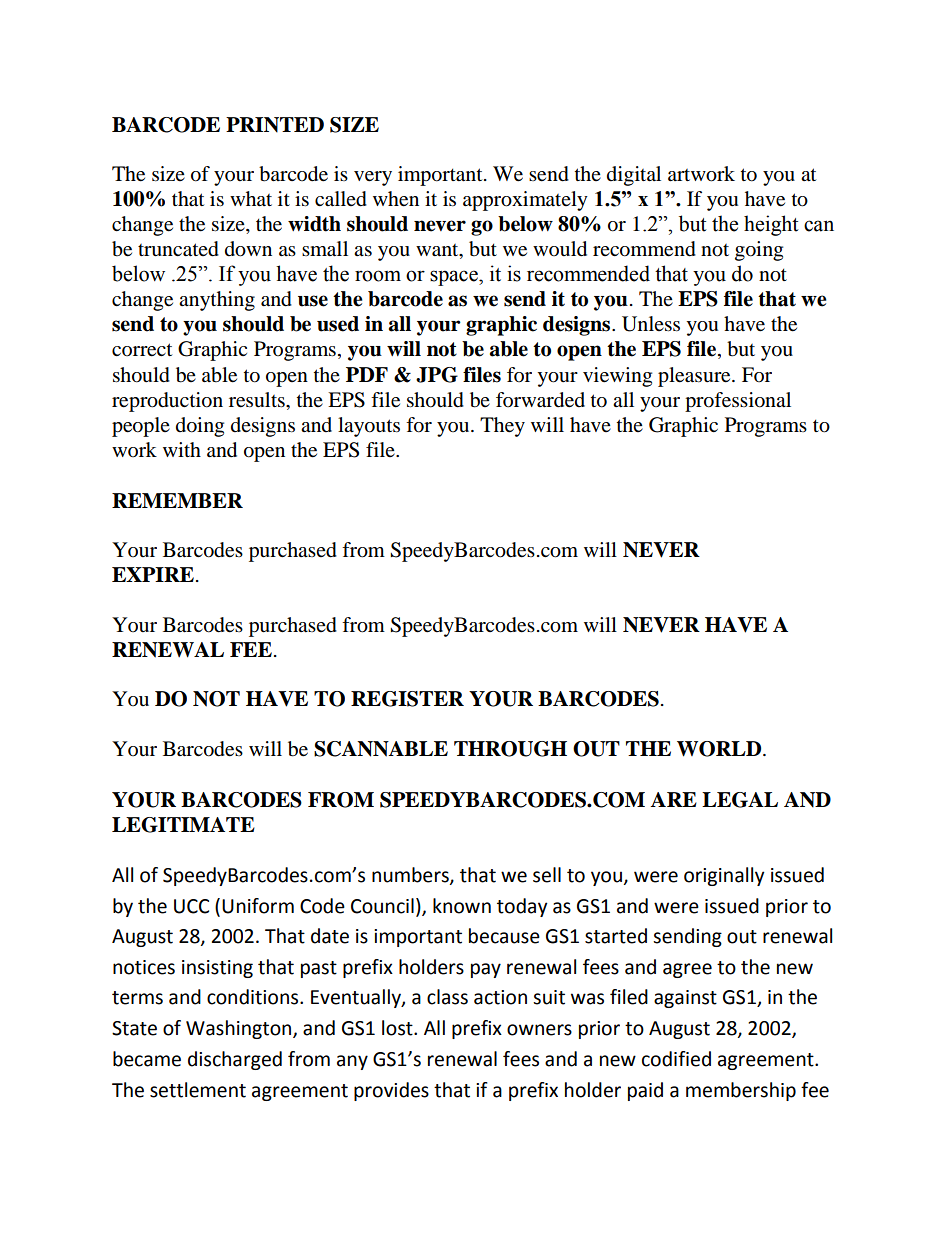 The width and height of the image is (952, 1233). What do you see at coordinates (634, 176) in the image?
I see `digital` at bounding box center [634, 176].
